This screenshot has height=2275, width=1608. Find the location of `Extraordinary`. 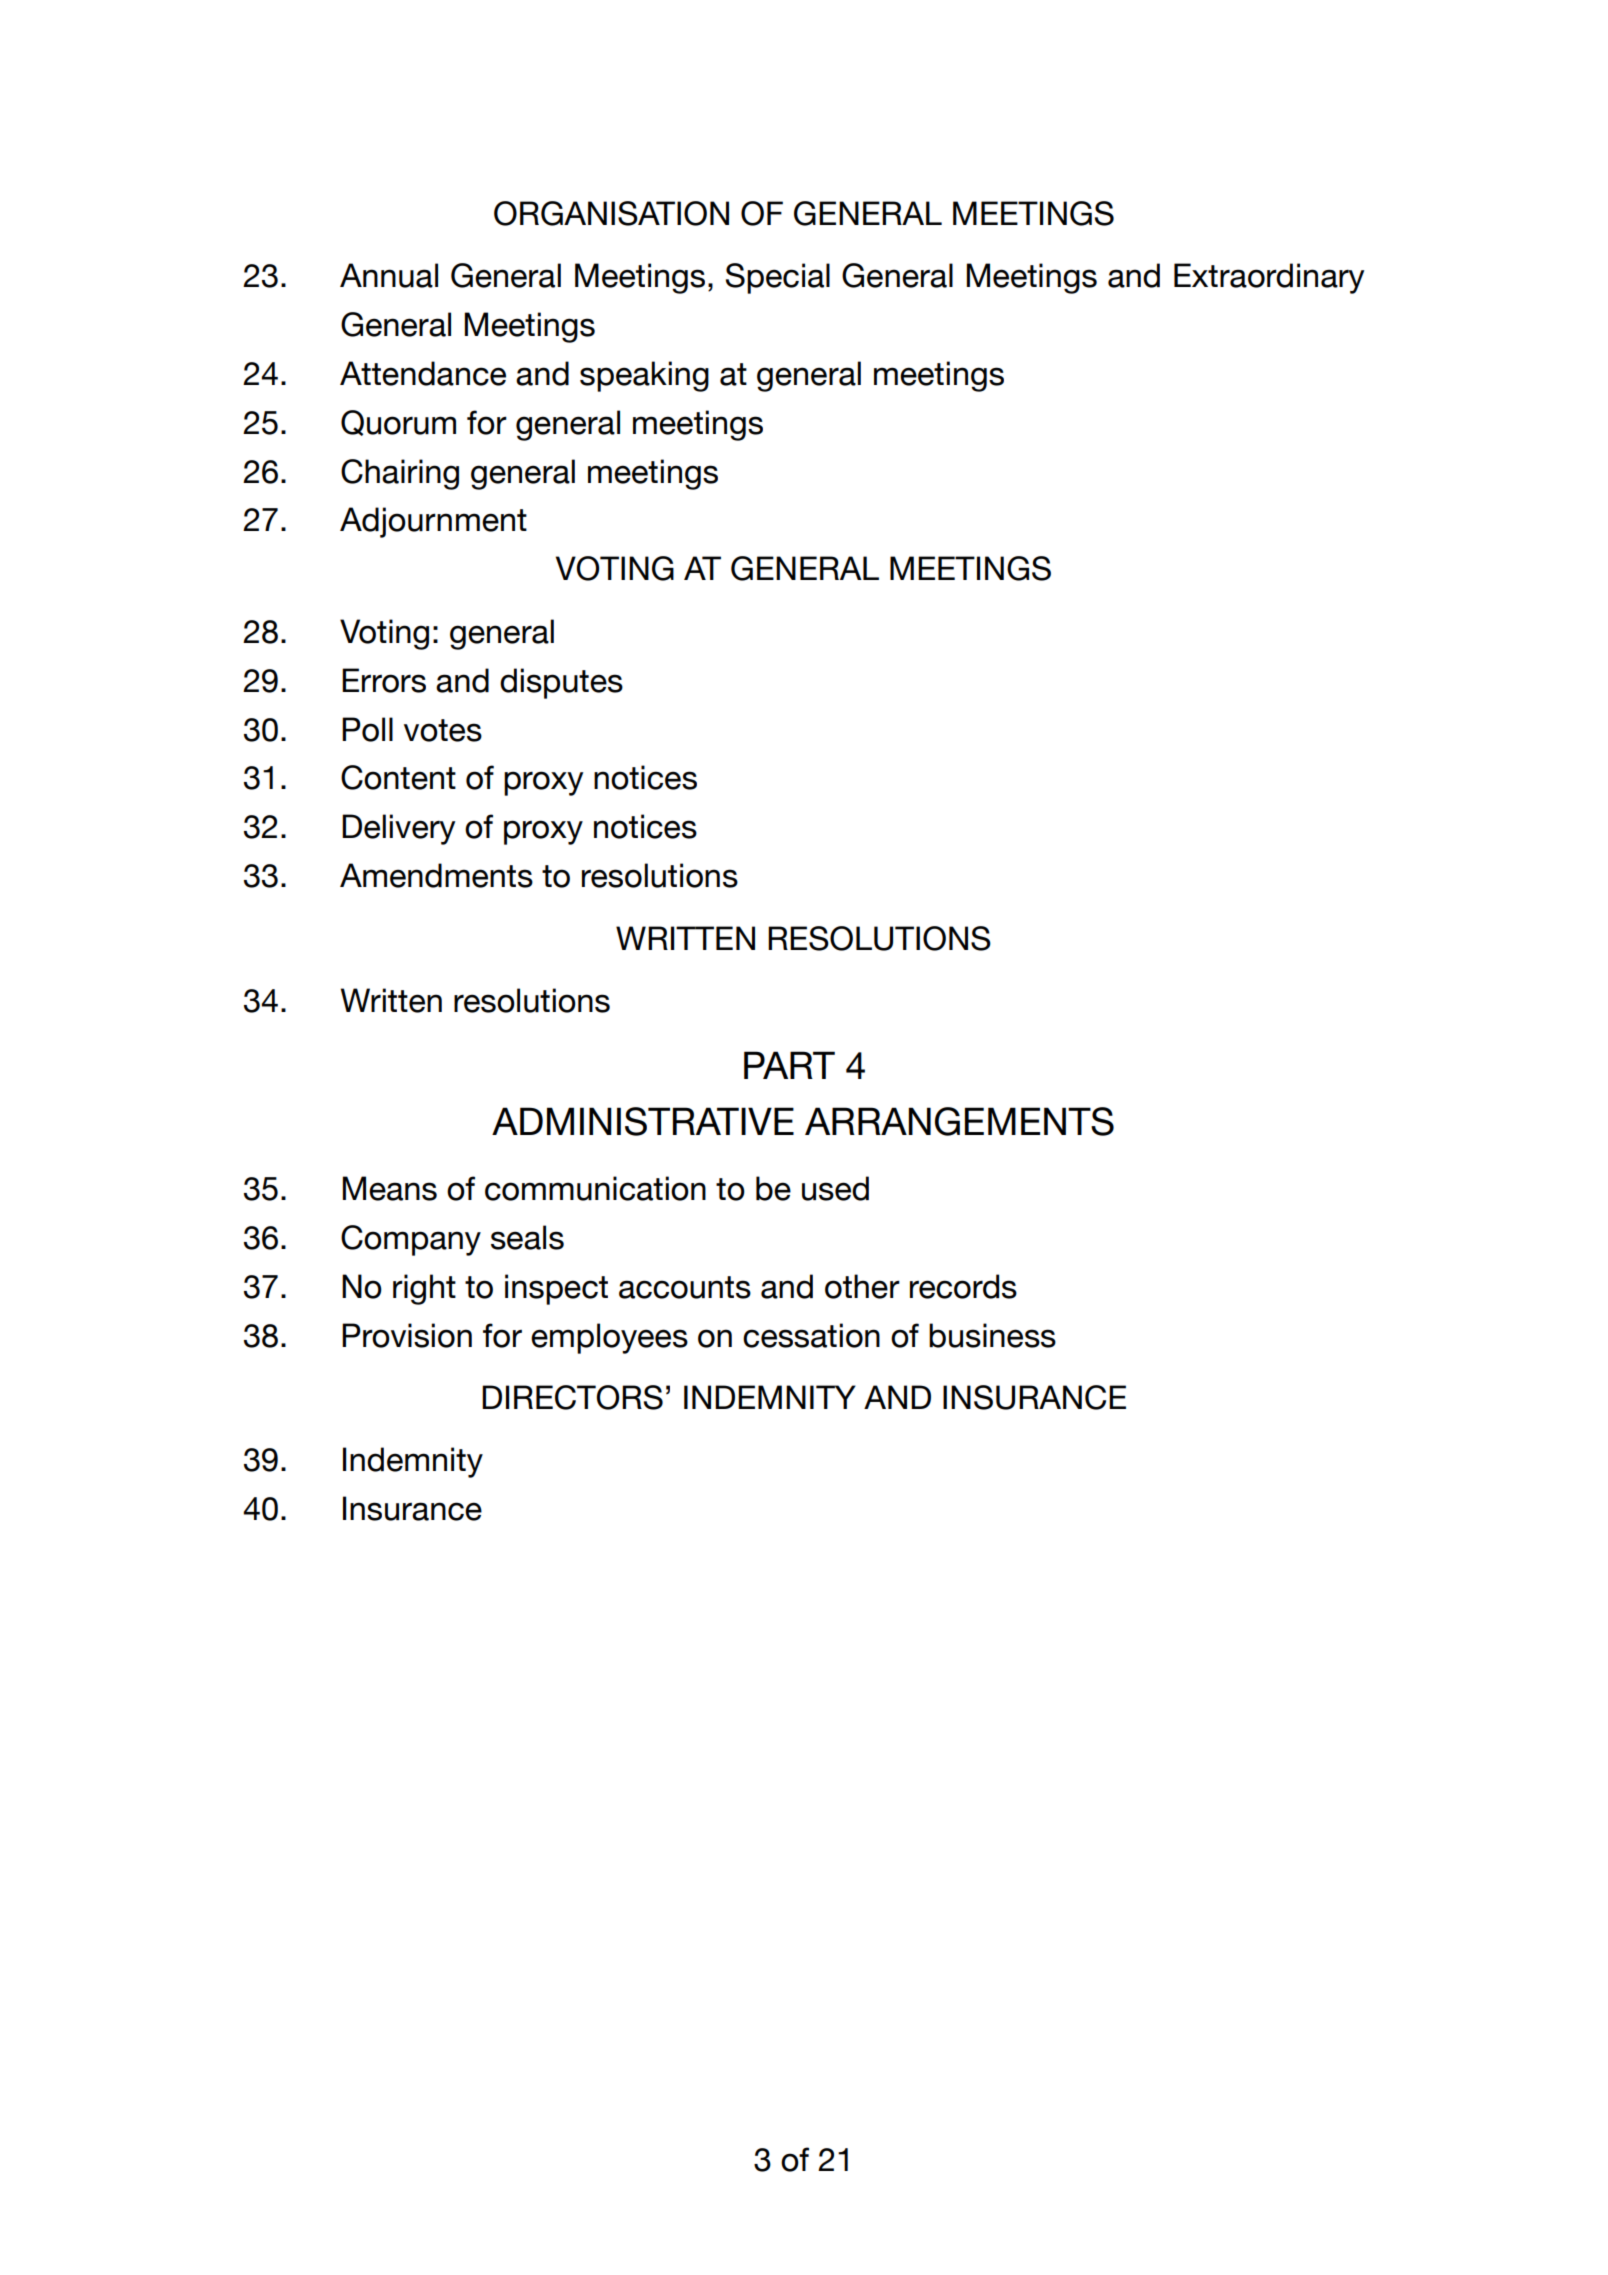

Extraordinary is located at coordinates (1269, 278).
